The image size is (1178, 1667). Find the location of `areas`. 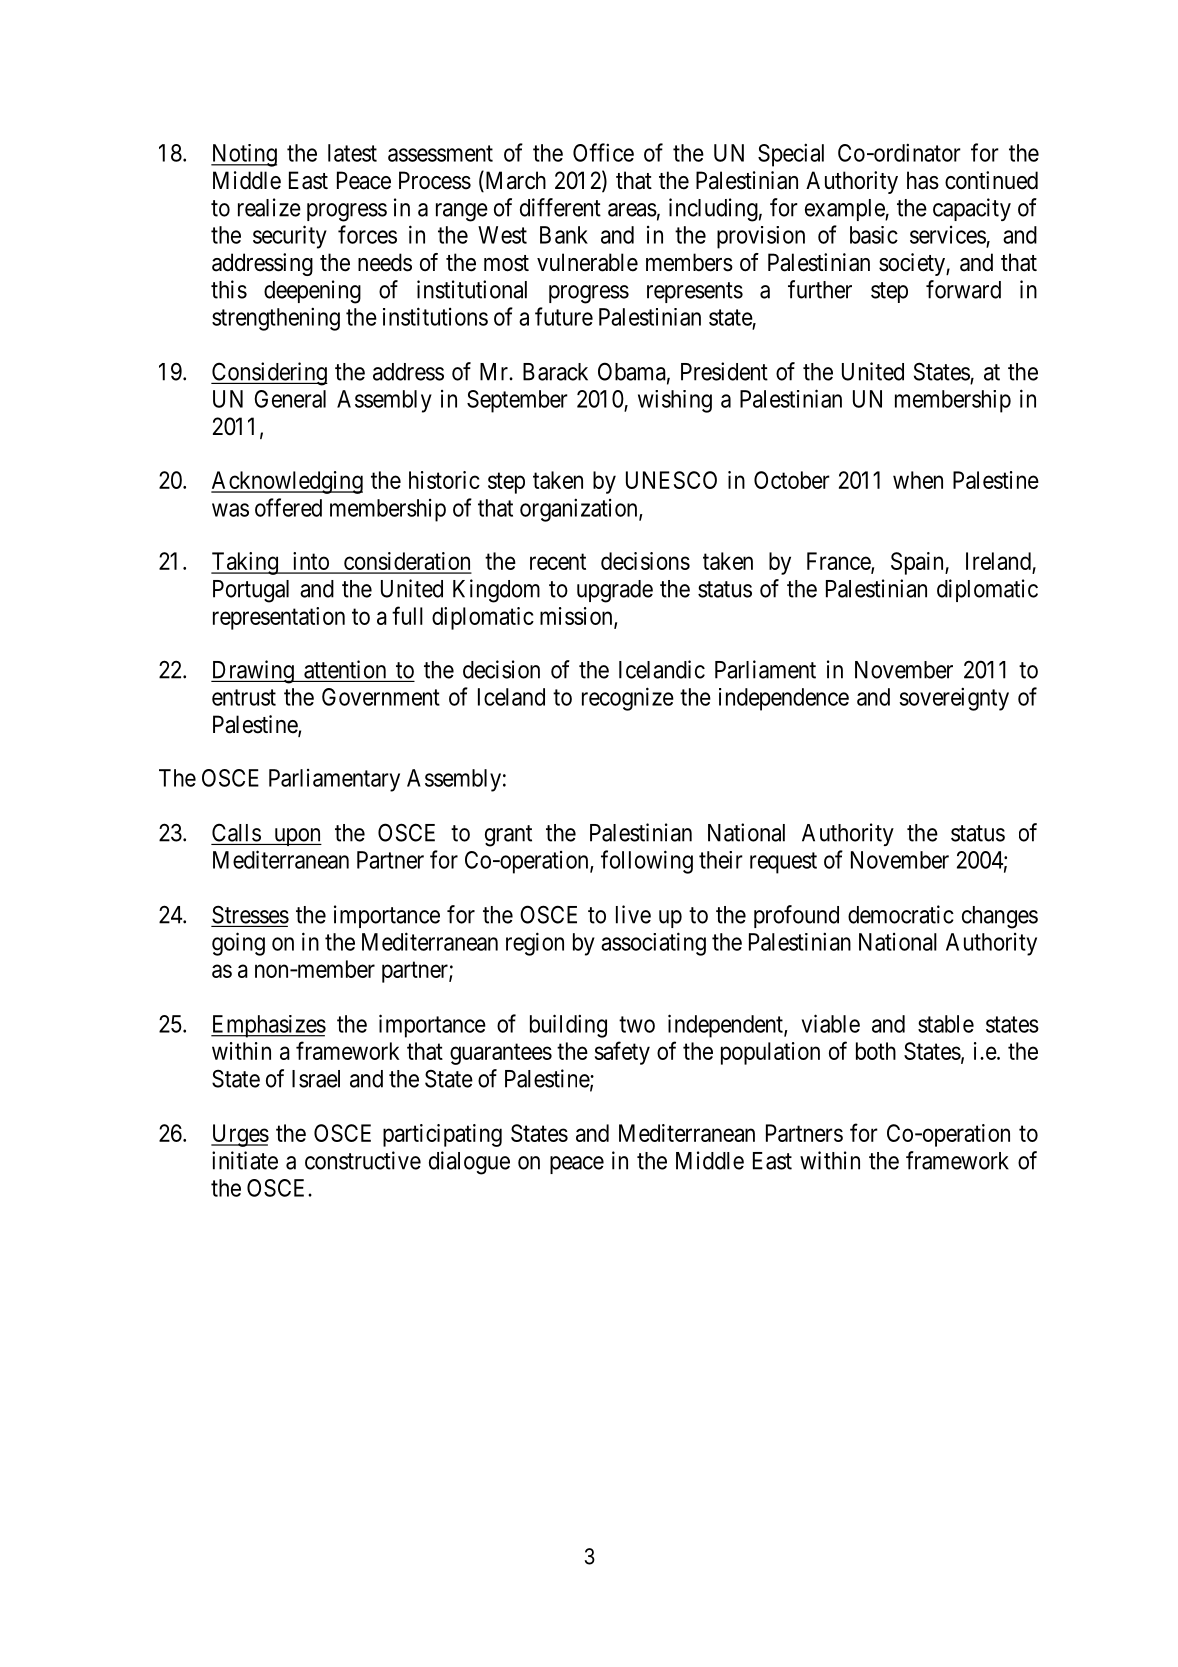

areas is located at coordinates (632, 210).
